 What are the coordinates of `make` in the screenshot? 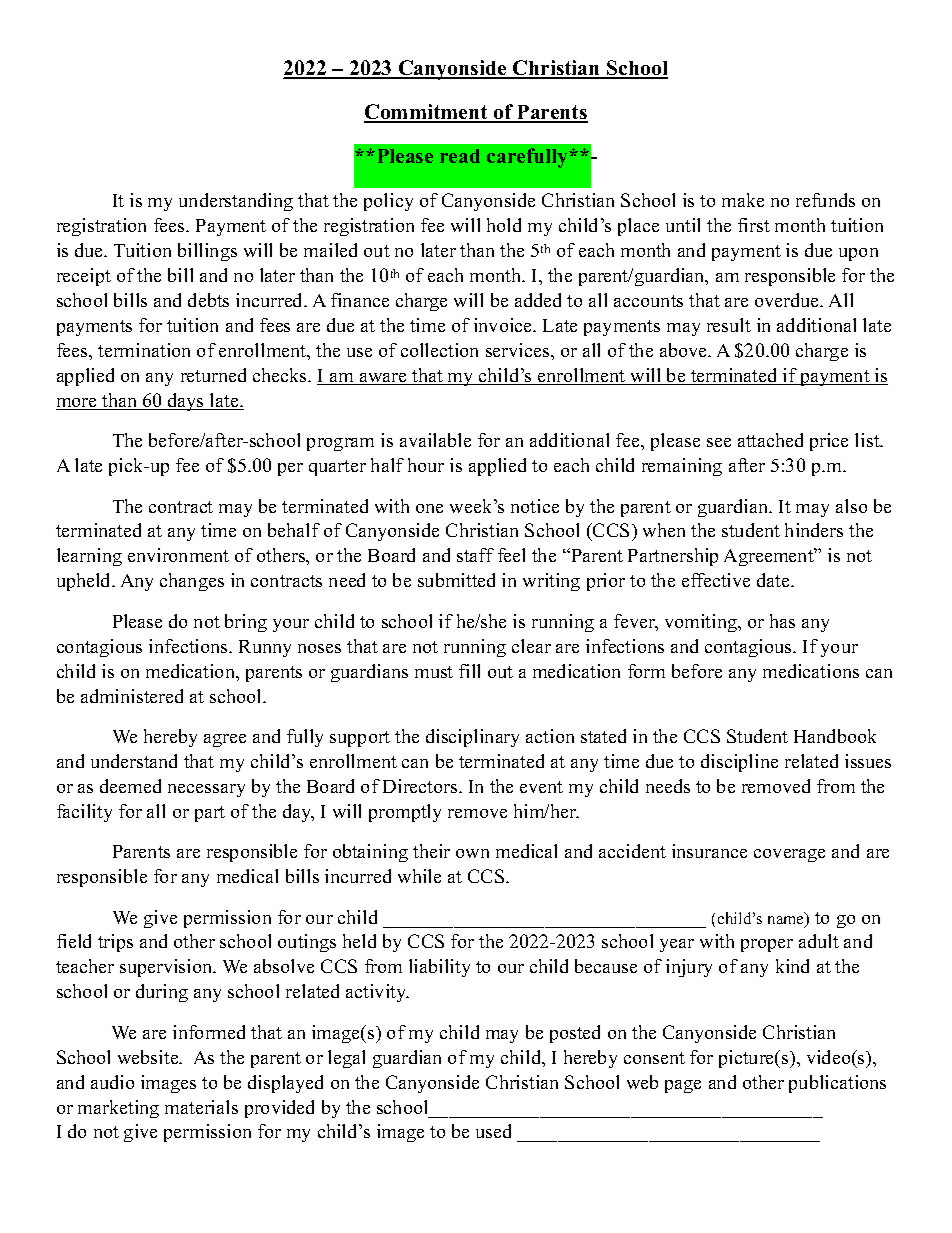 It's located at (743, 200).
